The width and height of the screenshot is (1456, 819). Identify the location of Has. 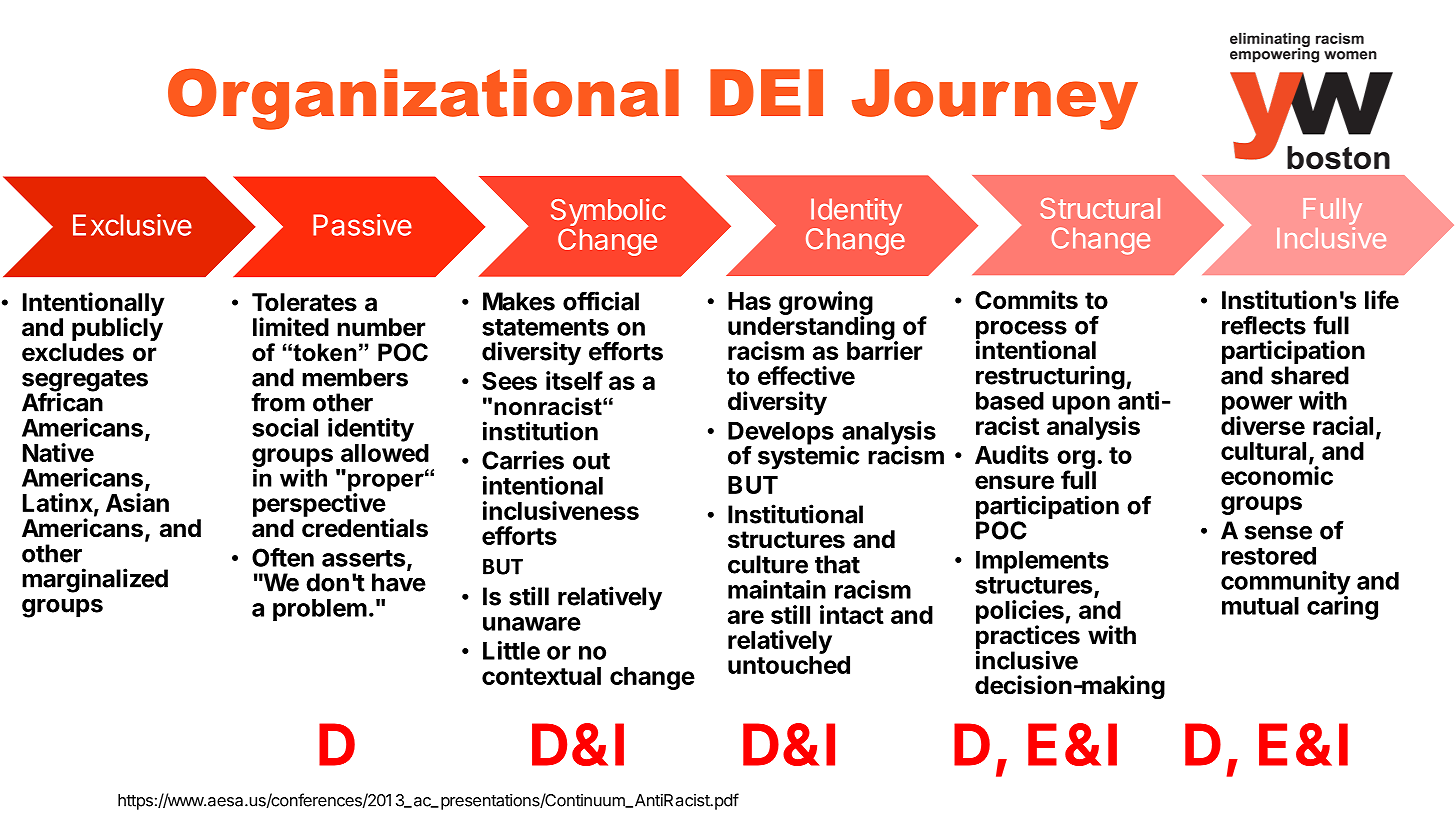
(749, 301).
